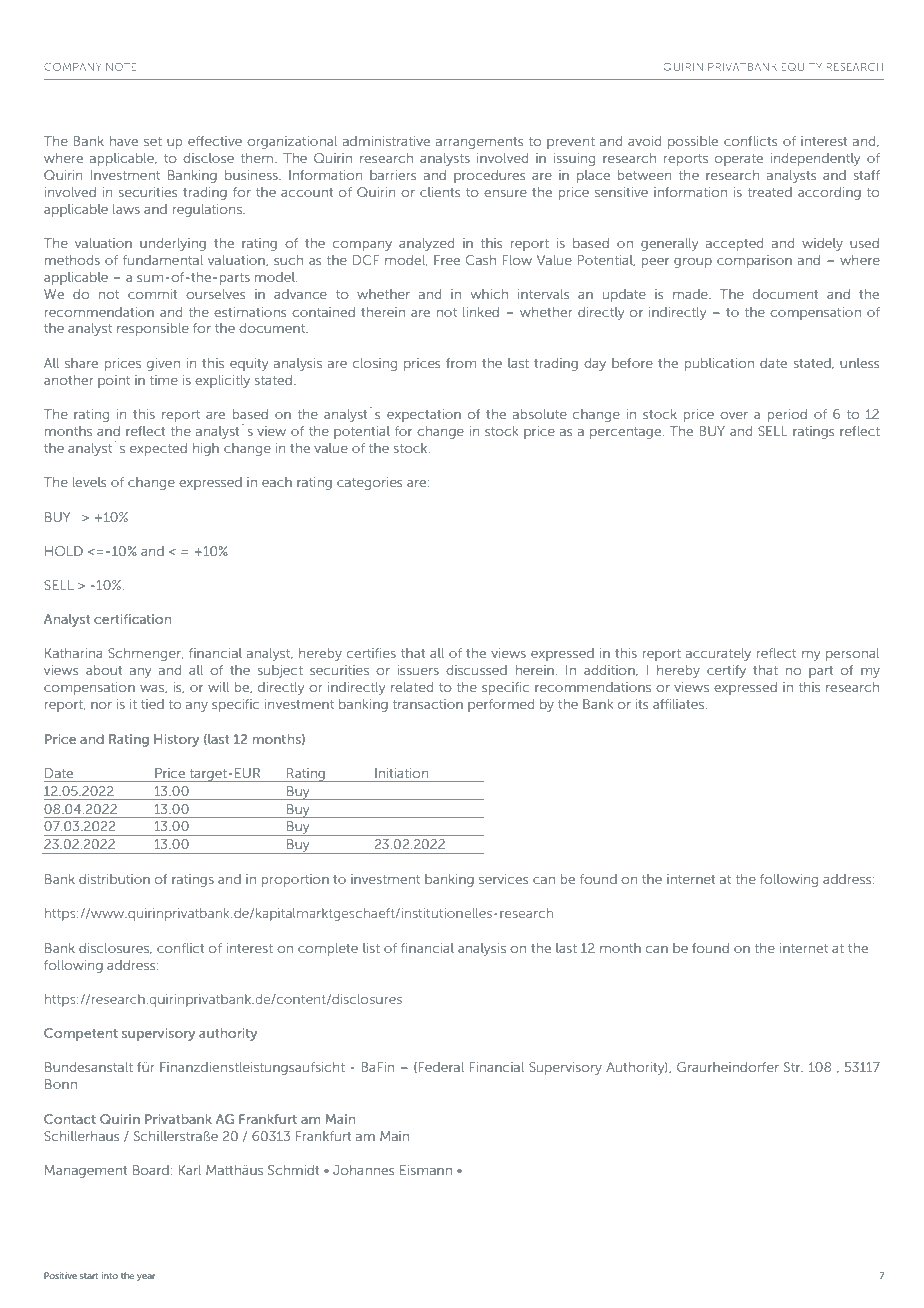 The width and height of the document is (924, 1308). Describe the element at coordinates (152, 704) in the document. I see `tied` at that location.
